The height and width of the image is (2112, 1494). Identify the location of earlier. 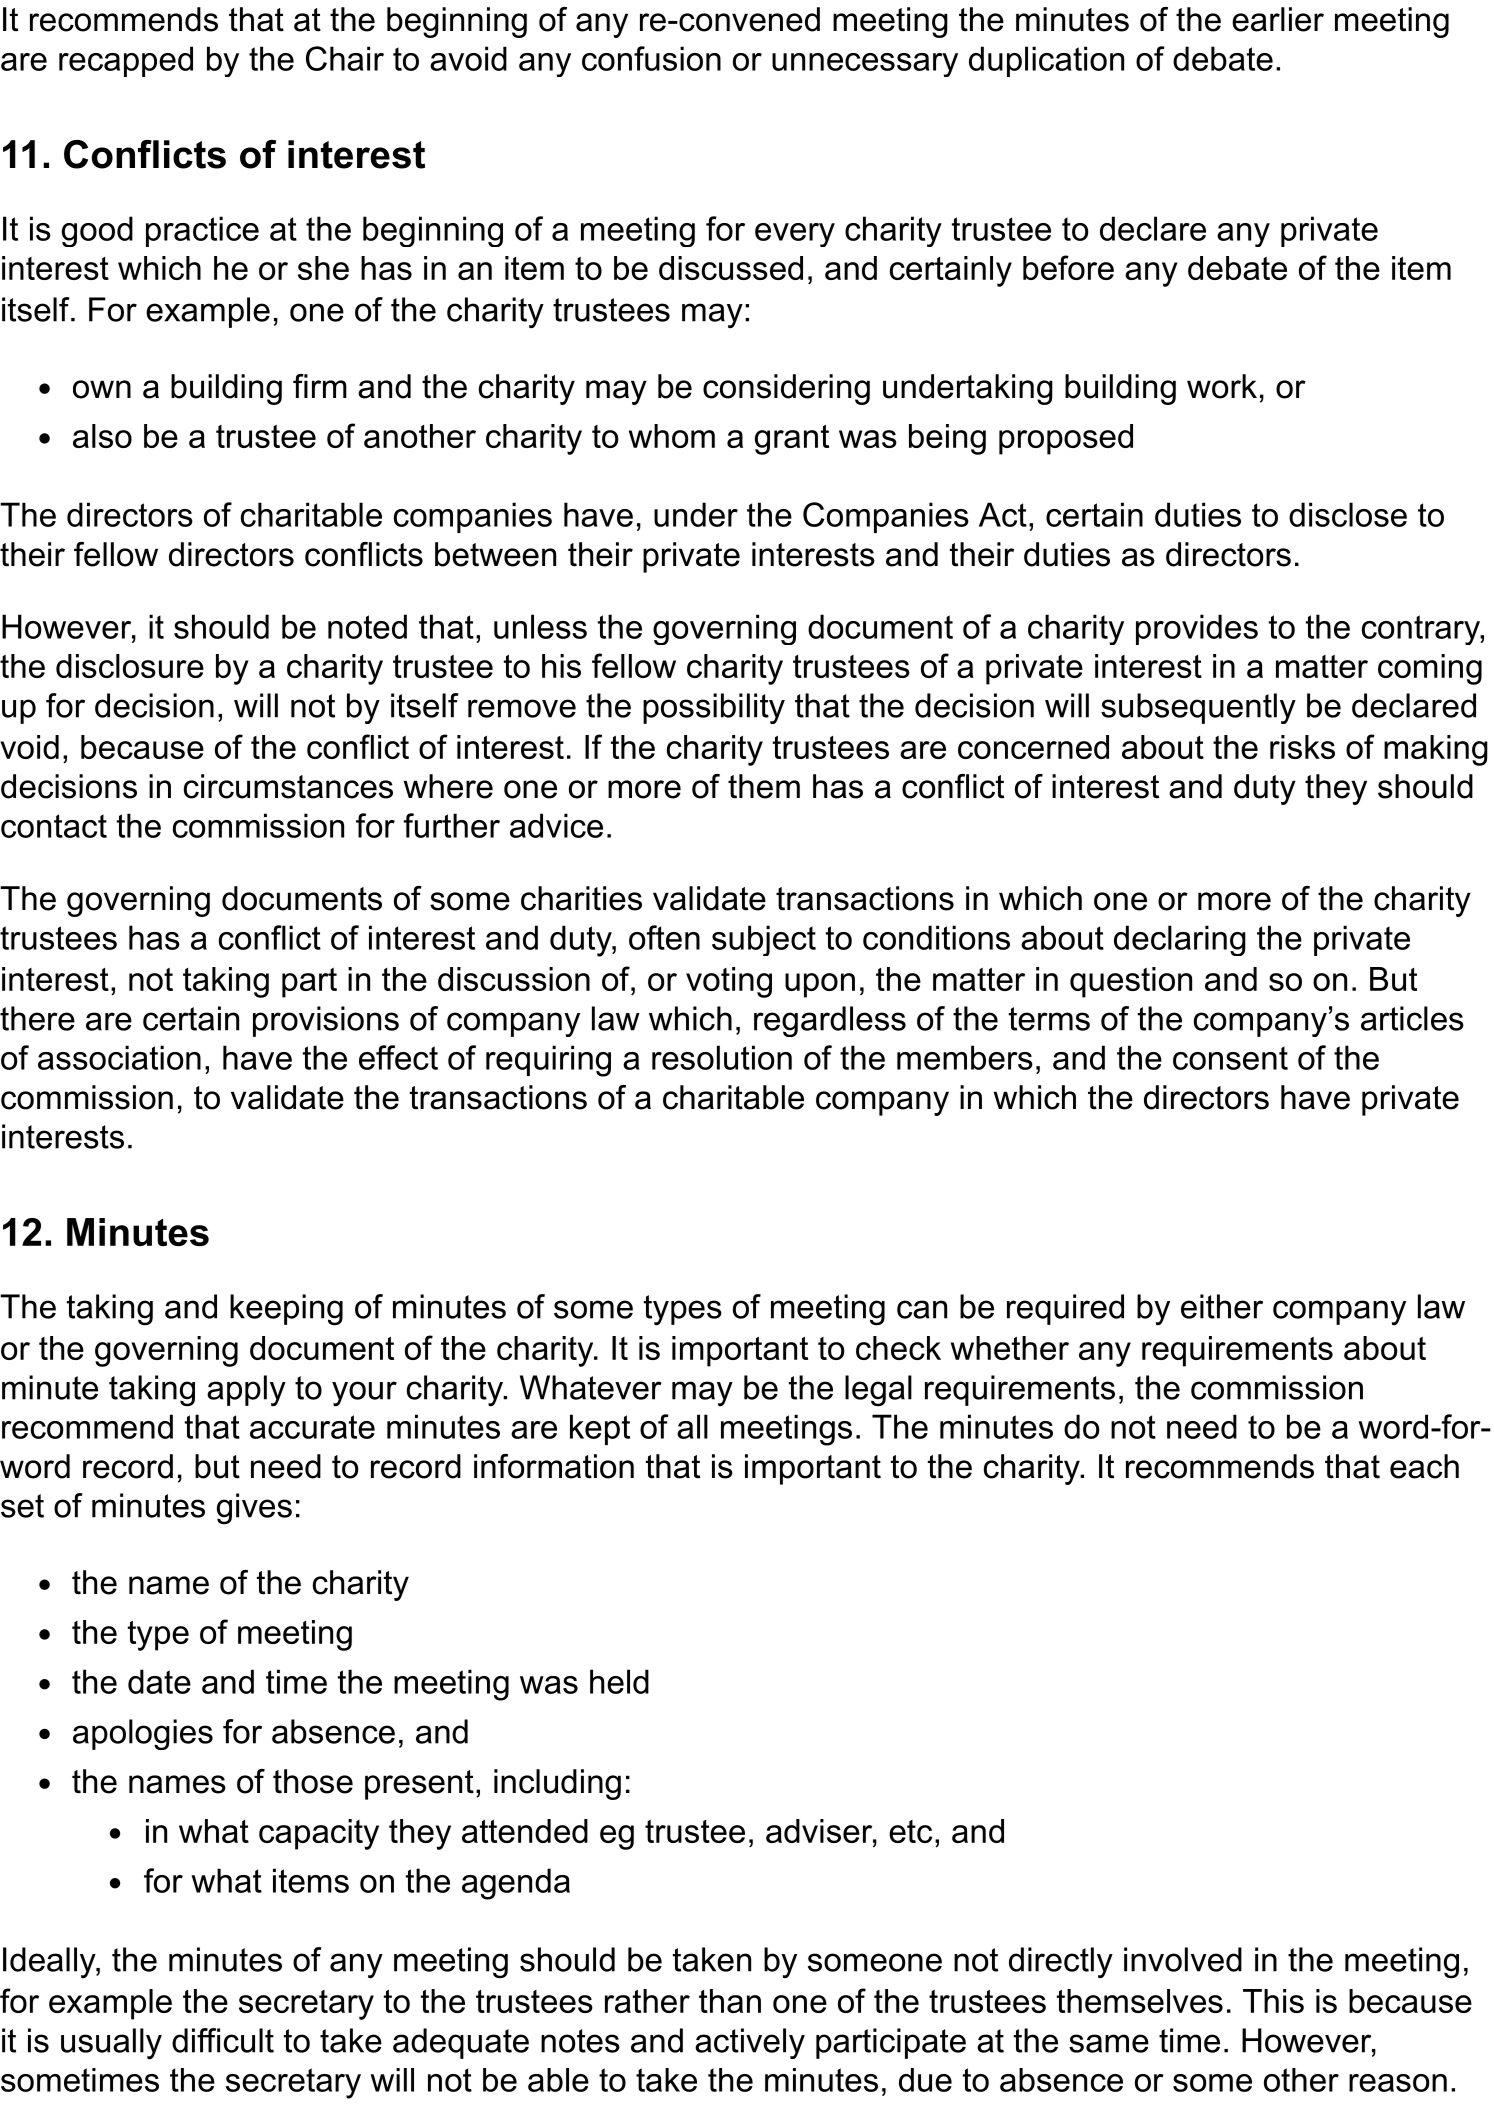
(1278, 19).
